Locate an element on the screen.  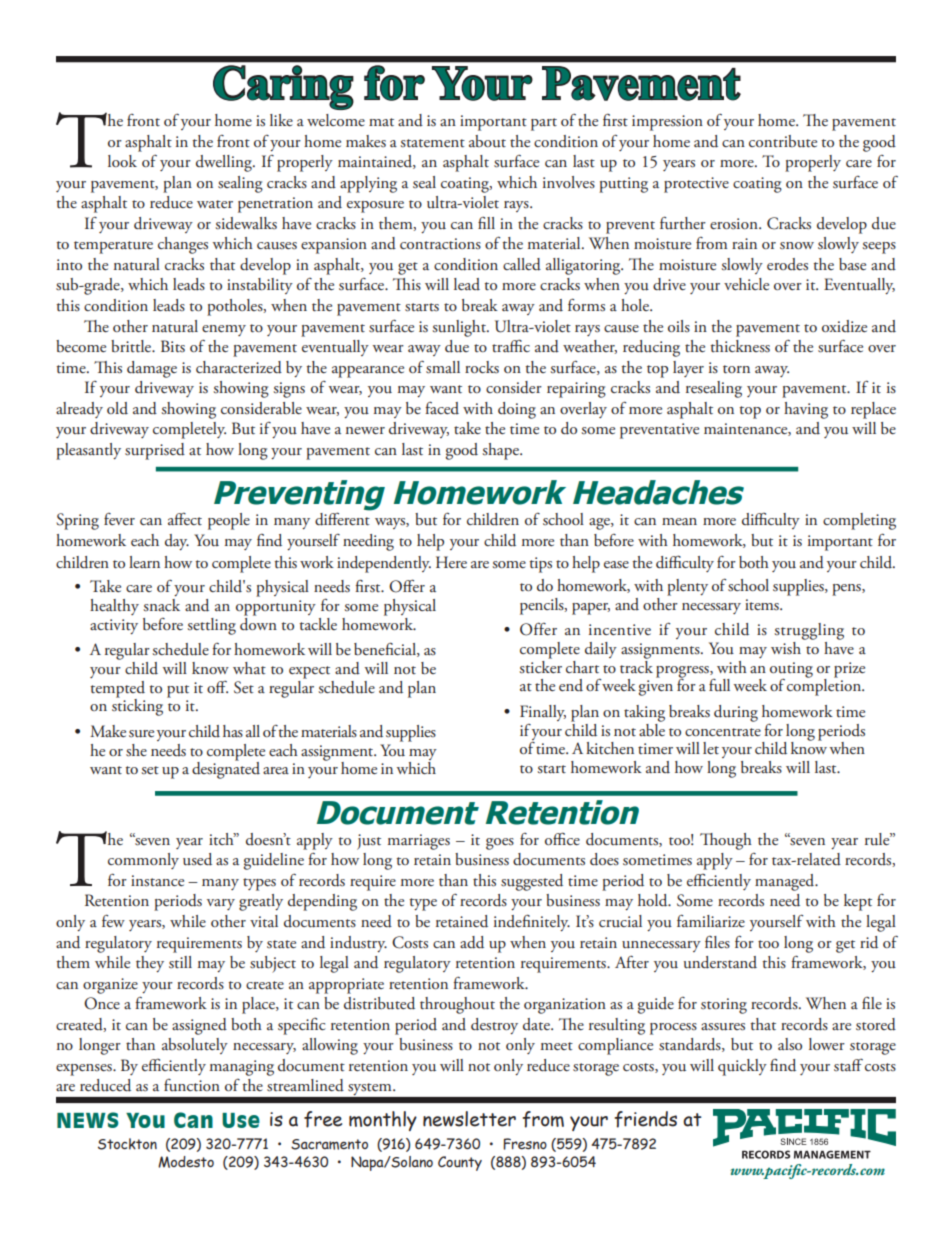
goes is located at coordinates (500, 844).
